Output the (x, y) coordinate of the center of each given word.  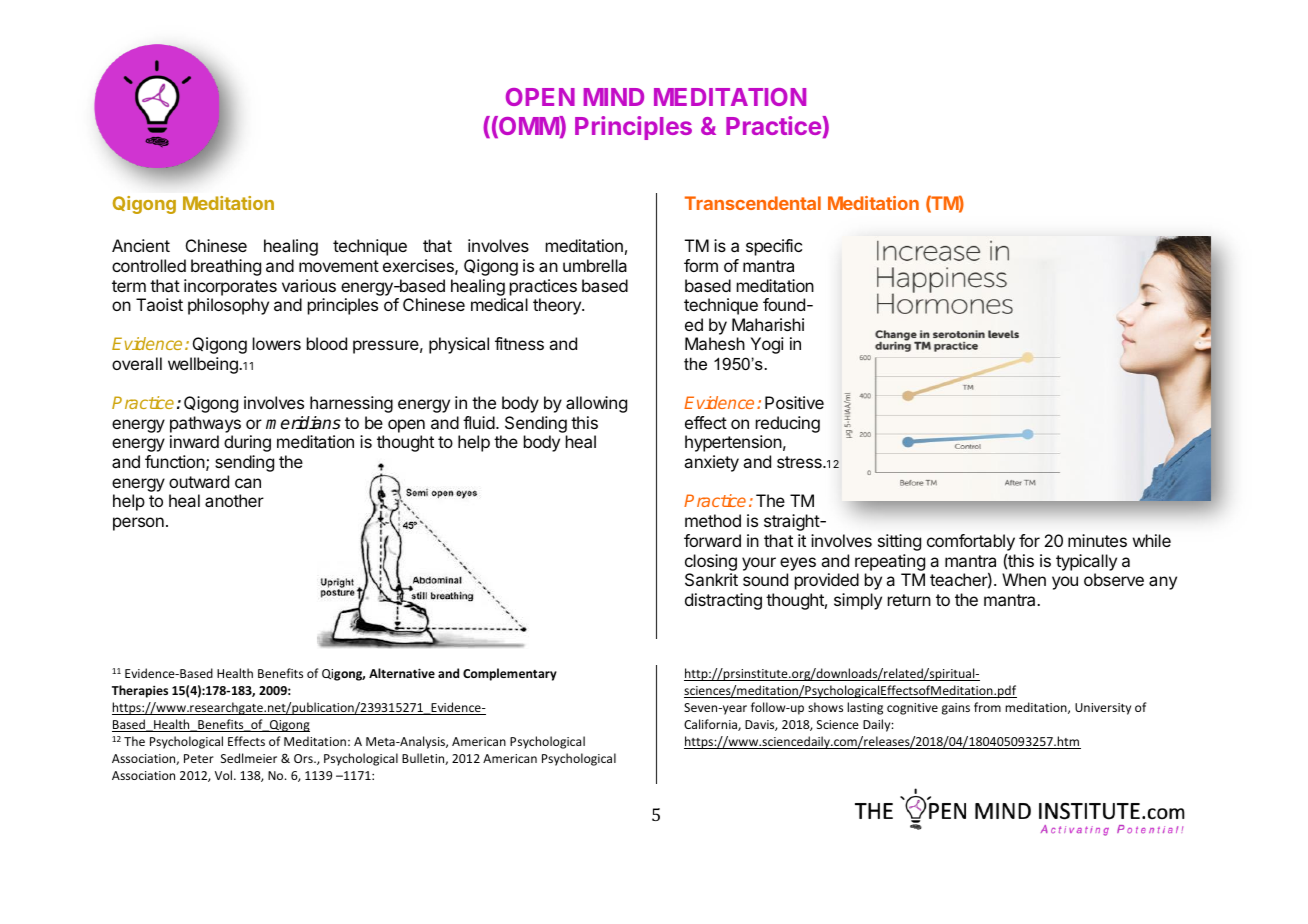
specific (774, 247)
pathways (205, 426)
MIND (614, 97)
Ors (304, 758)
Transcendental (753, 203)
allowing (596, 404)
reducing (788, 426)
